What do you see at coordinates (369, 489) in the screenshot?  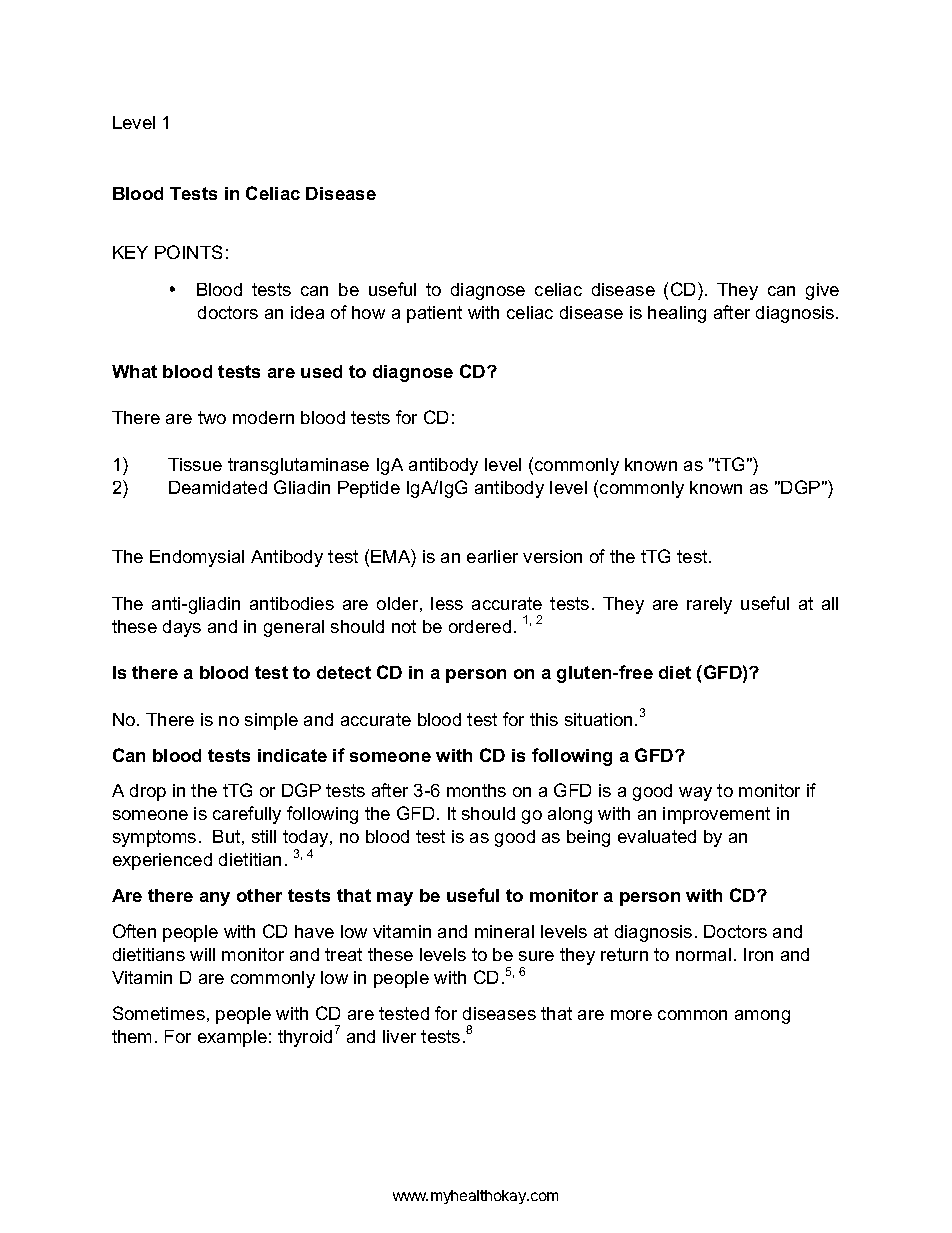 I see `Peptide` at bounding box center [369, 489].
